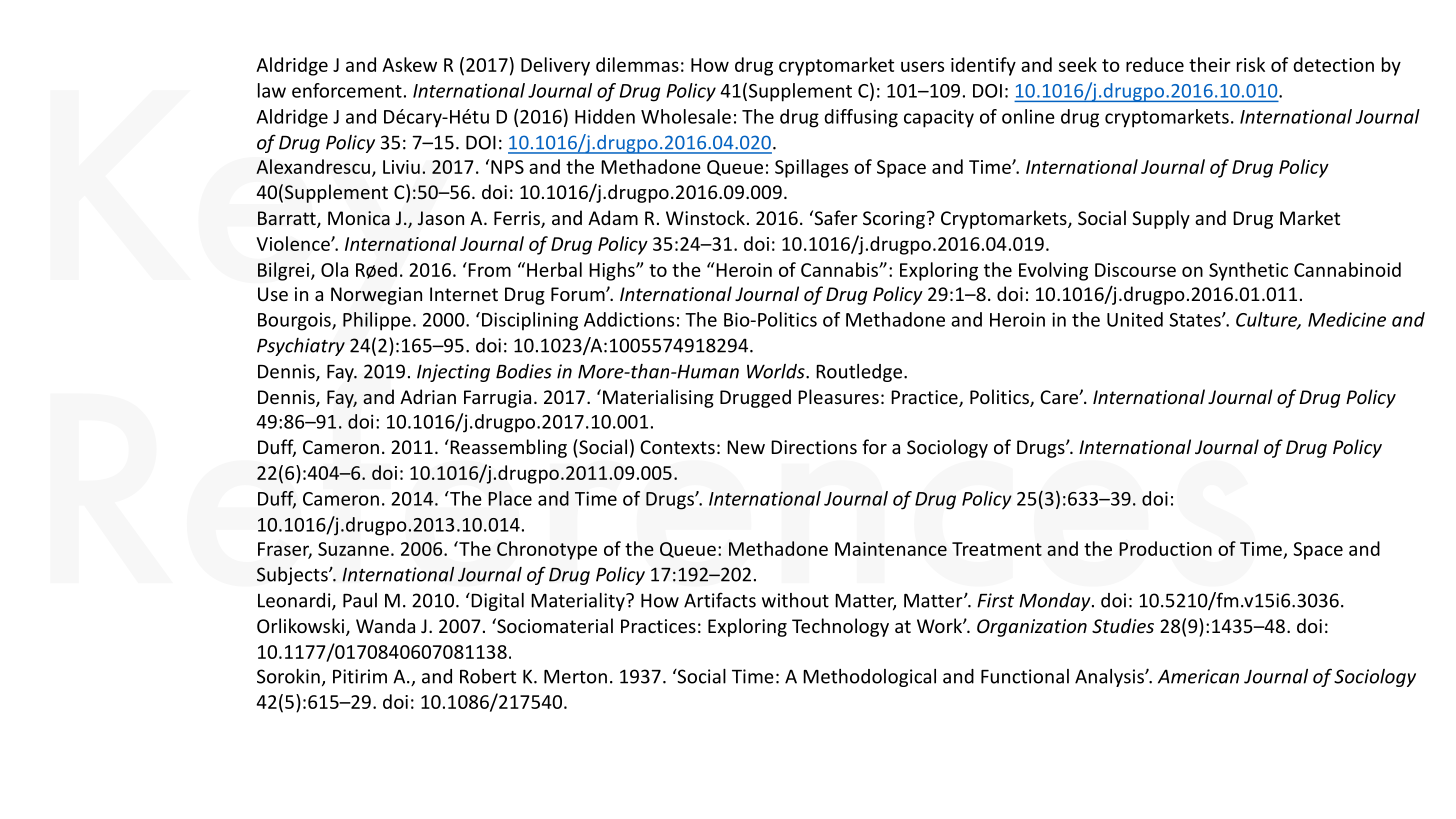  Describe the element at coordinates (814, 447) in the image. I see `Directions` at that location.
